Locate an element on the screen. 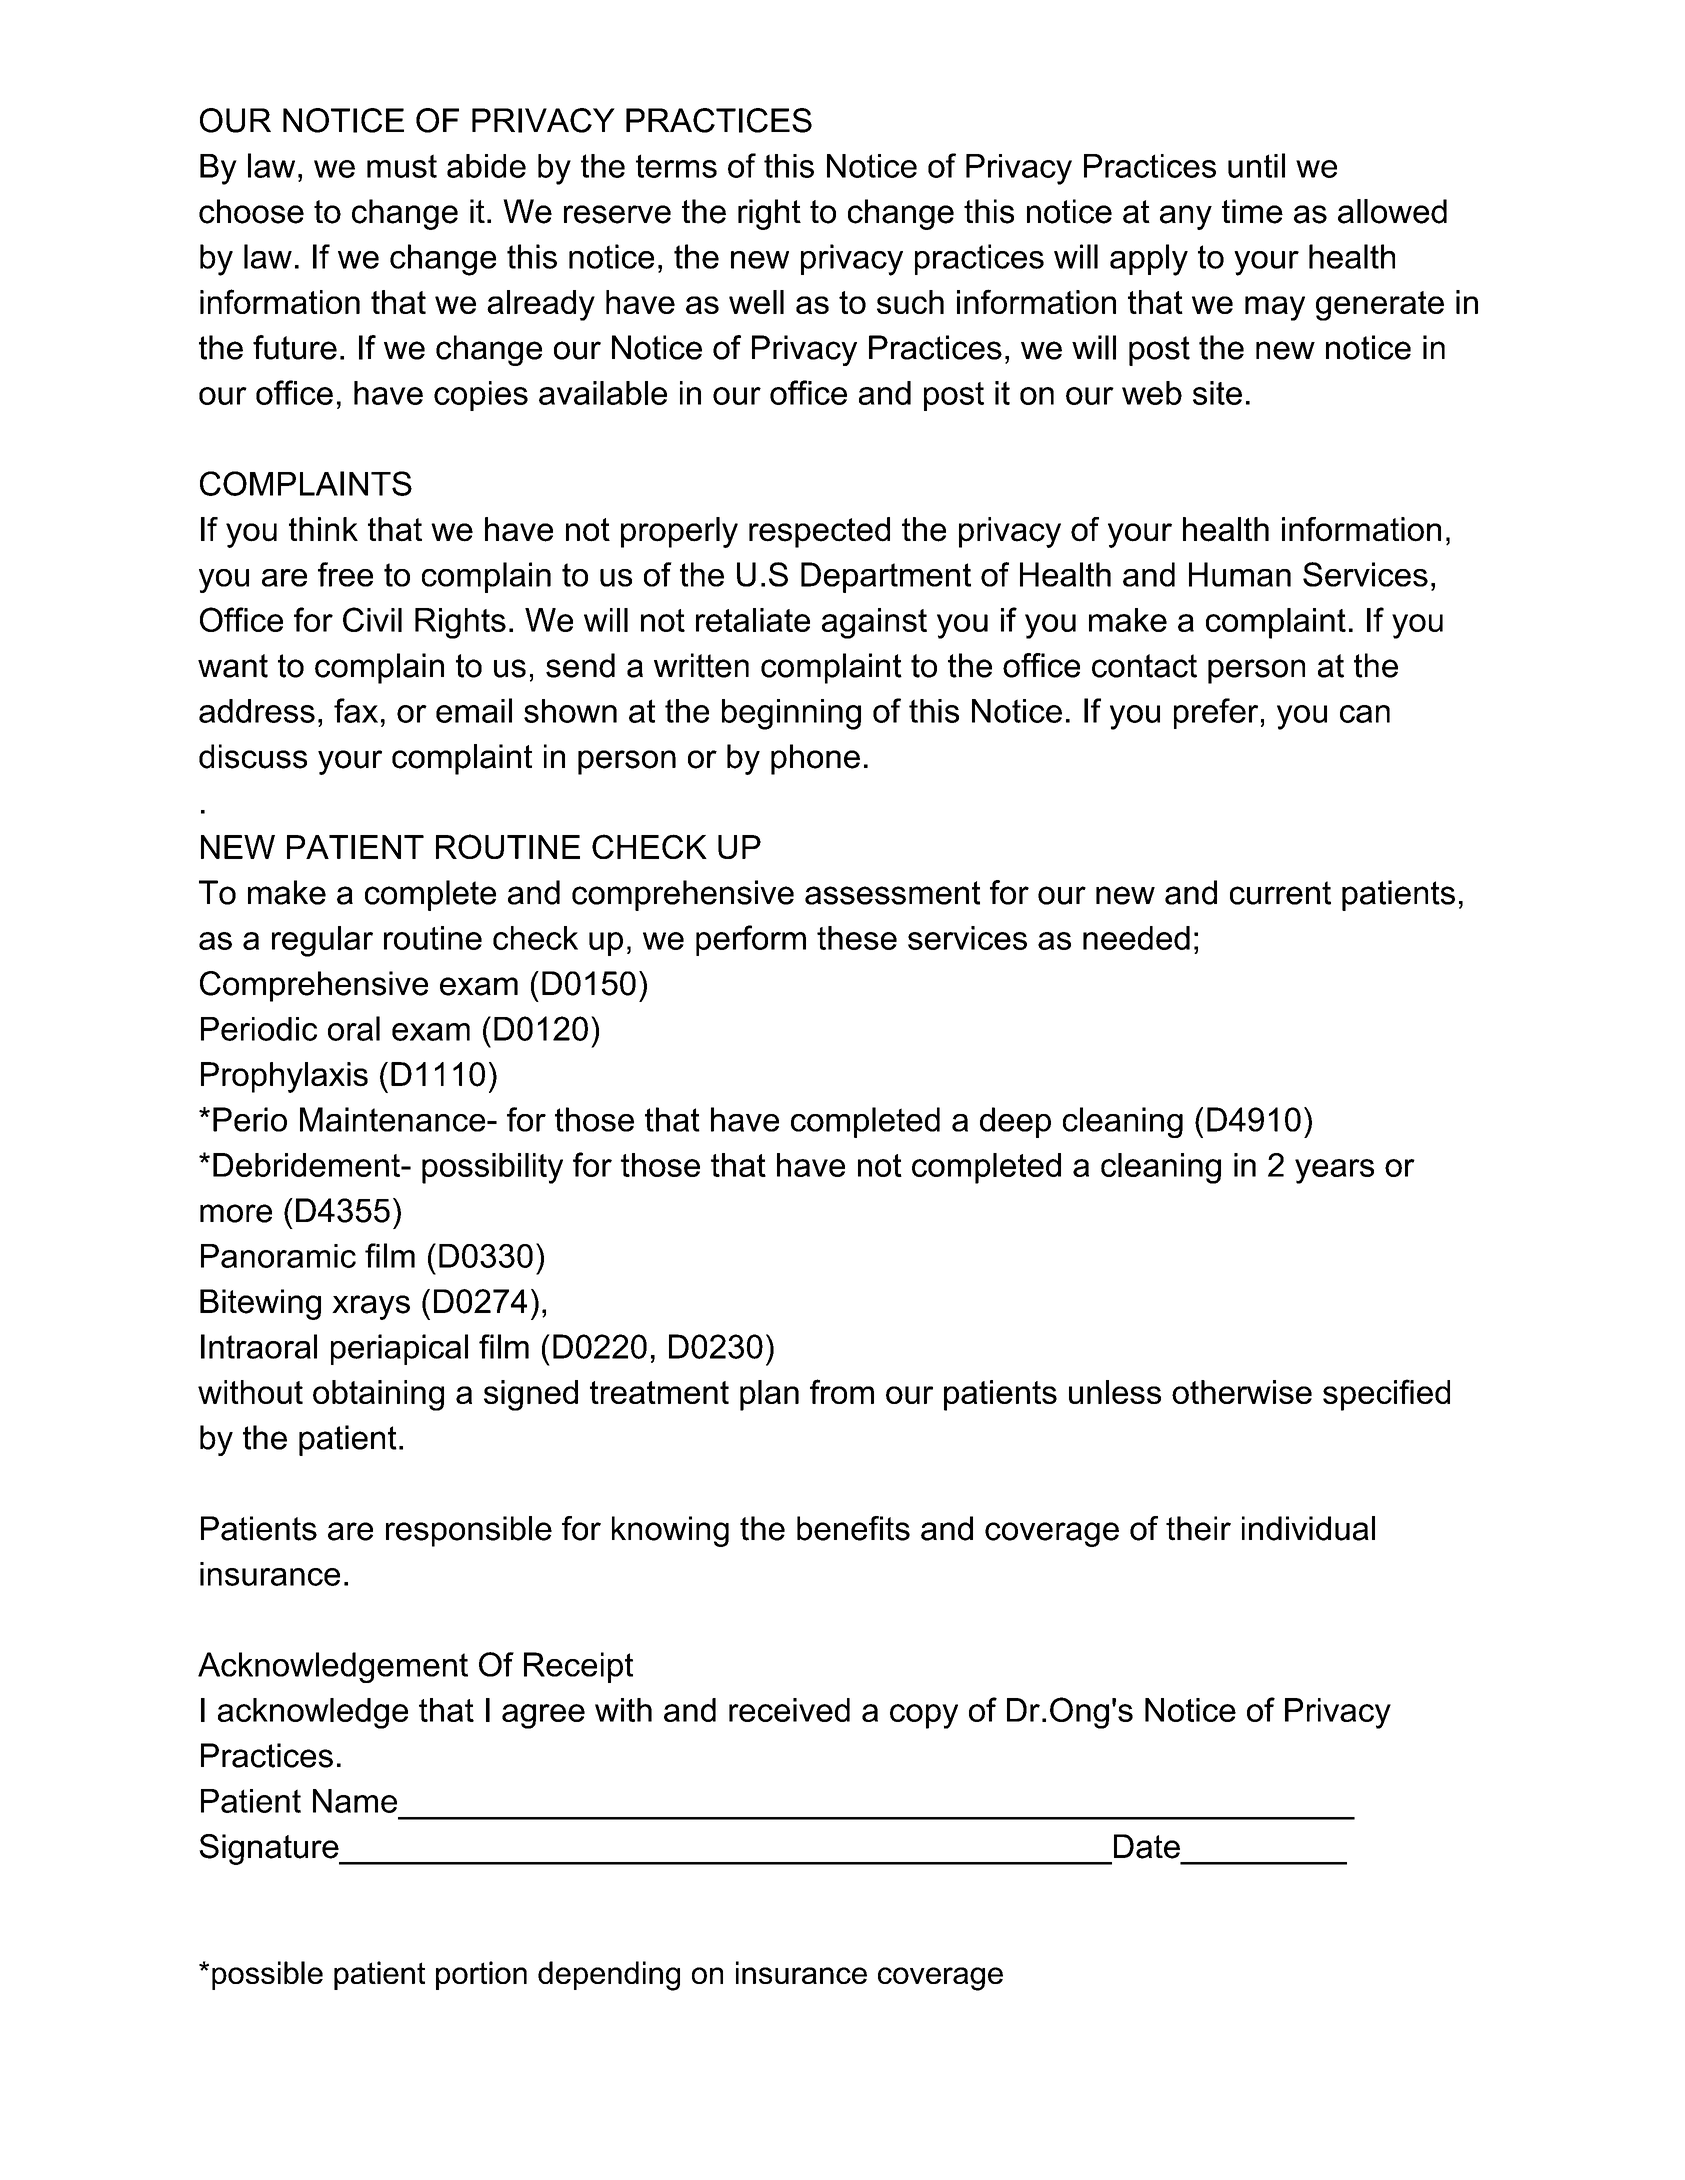 This screenshot has width=1685, height=2180. xrays is located at coordinates (371, 1307).
